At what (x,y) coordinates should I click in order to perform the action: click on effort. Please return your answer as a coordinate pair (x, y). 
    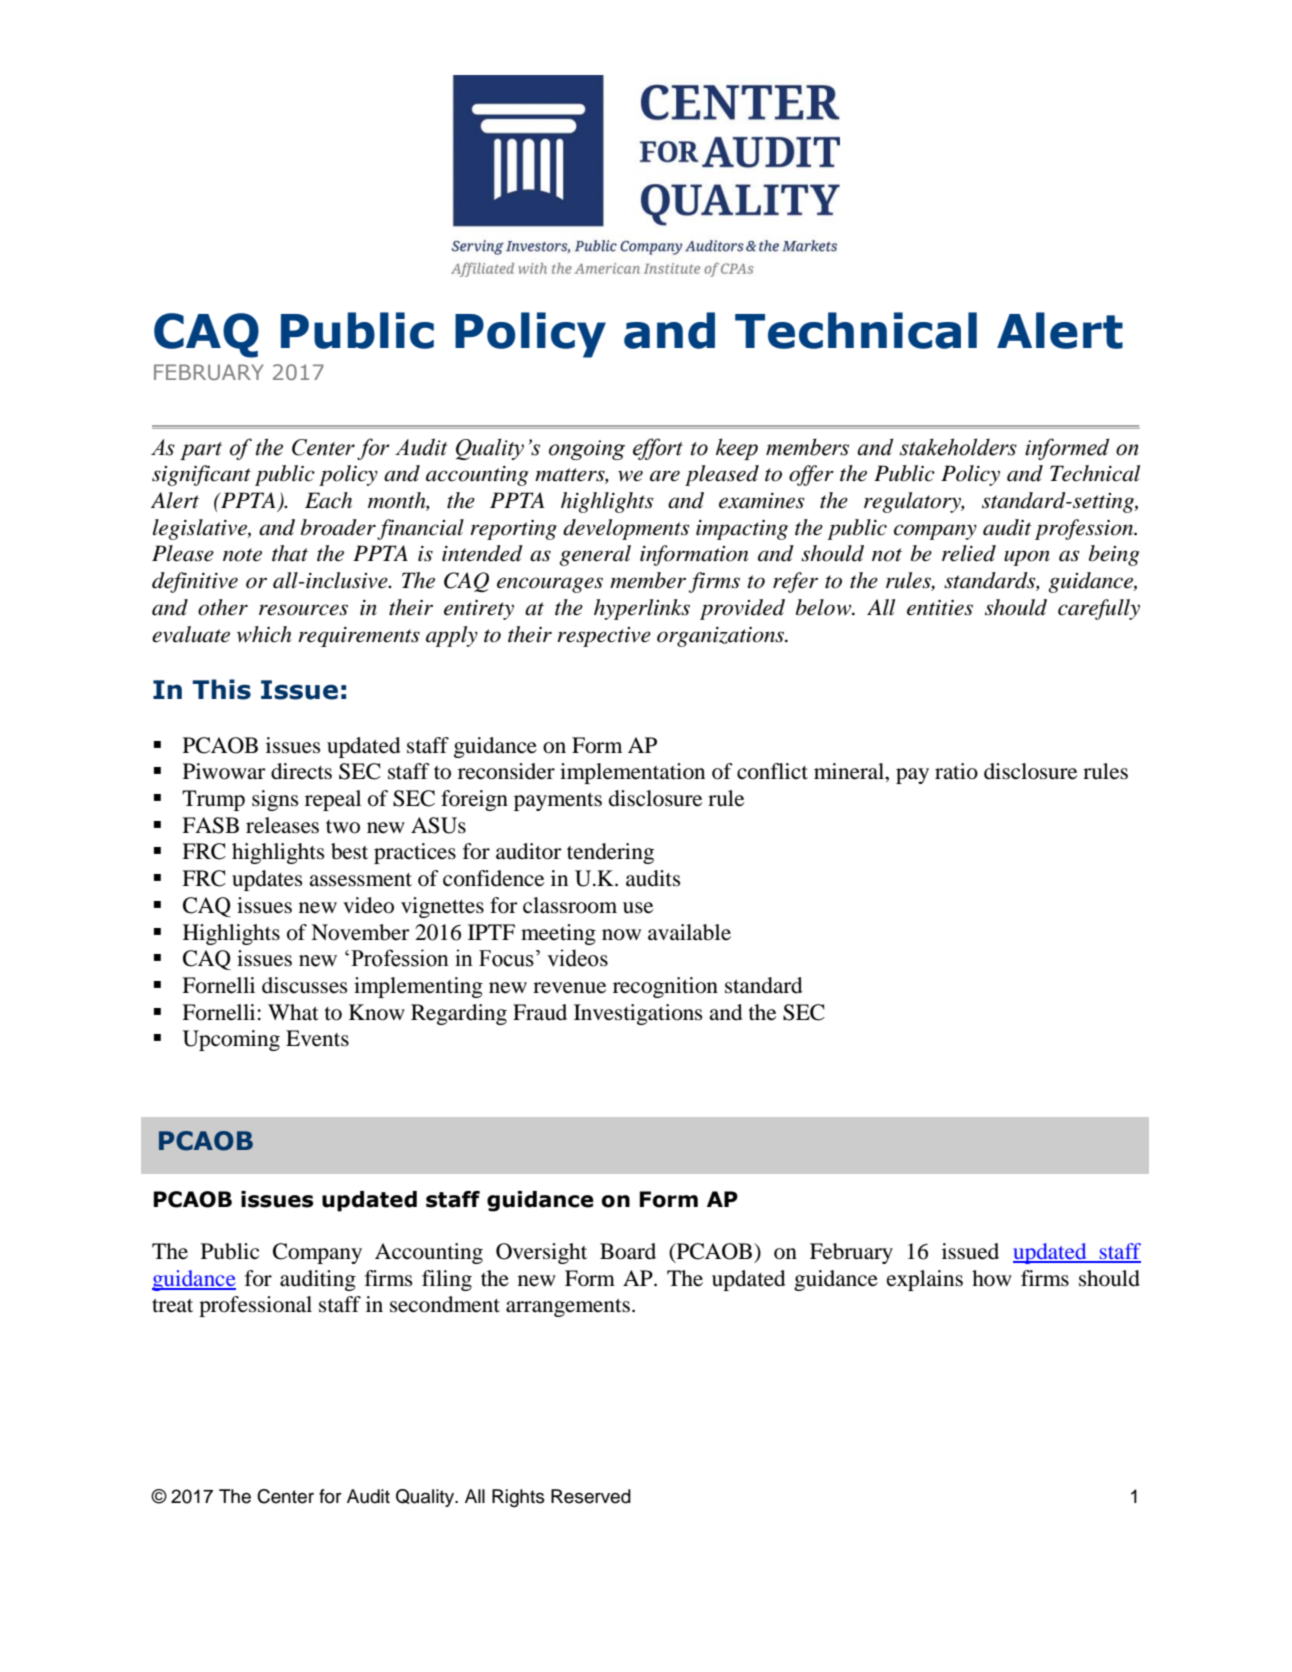
    Looking at the image, I should click on (658, 449).
